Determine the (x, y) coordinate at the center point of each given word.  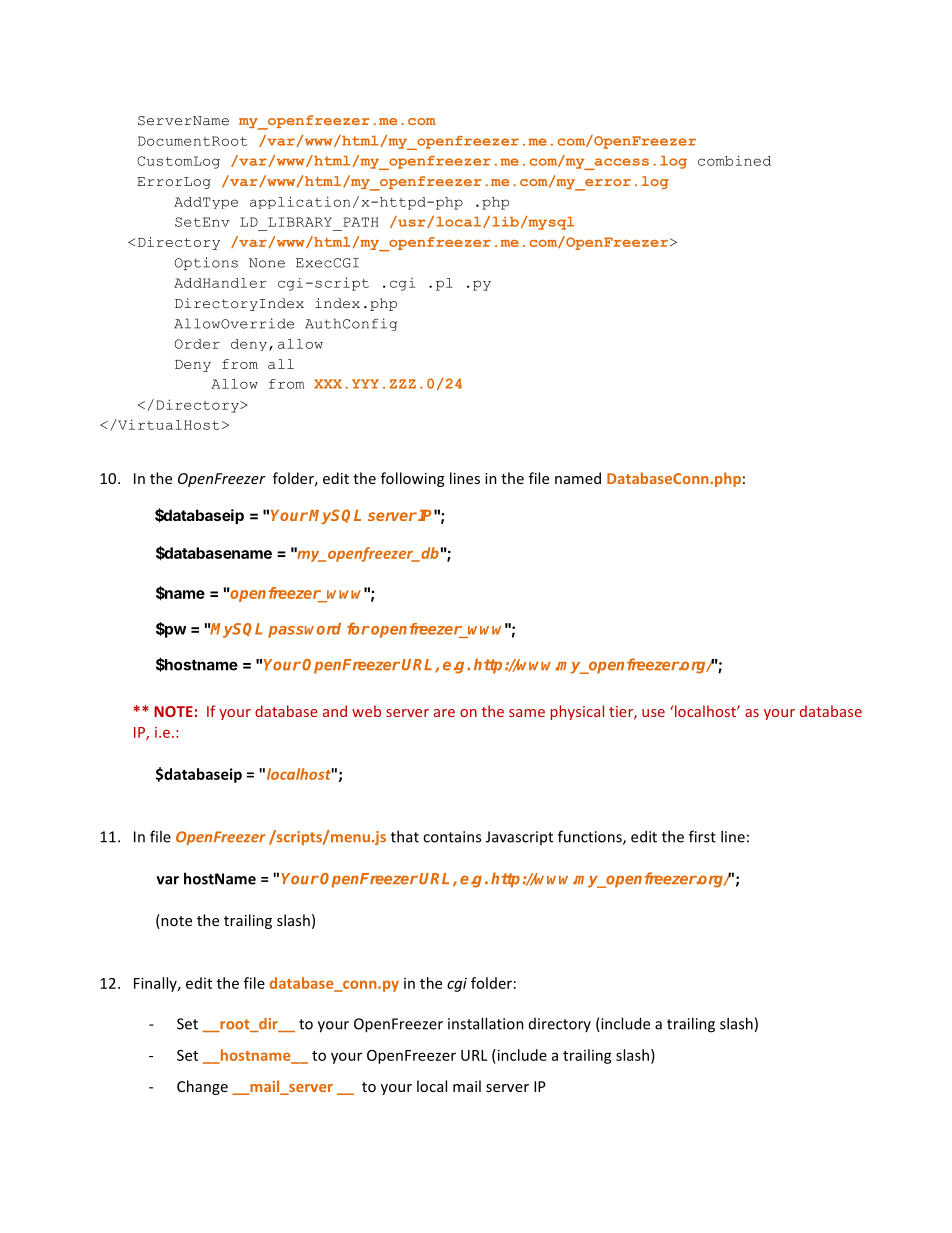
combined (734, 160)
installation (486, 1023)
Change (202, 1087)
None (267, 263)
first (702, 836)
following (412, 479)
